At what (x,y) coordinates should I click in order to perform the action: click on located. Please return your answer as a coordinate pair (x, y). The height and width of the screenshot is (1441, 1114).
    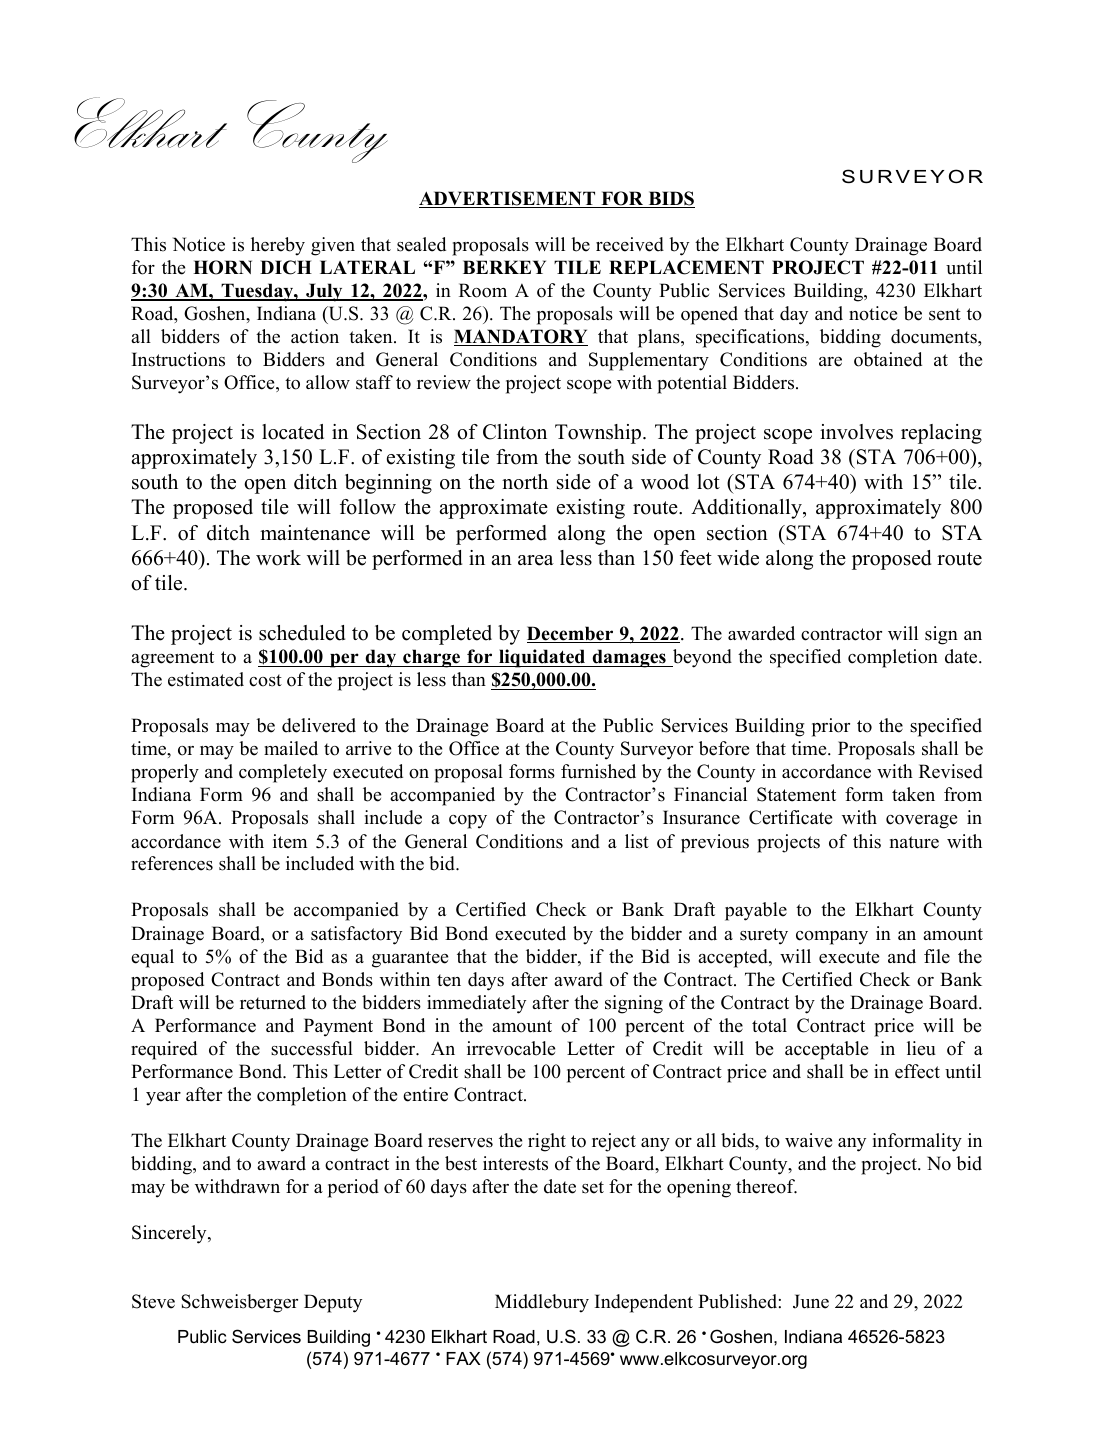
    Looking at the image, I should click on (293, 432).
